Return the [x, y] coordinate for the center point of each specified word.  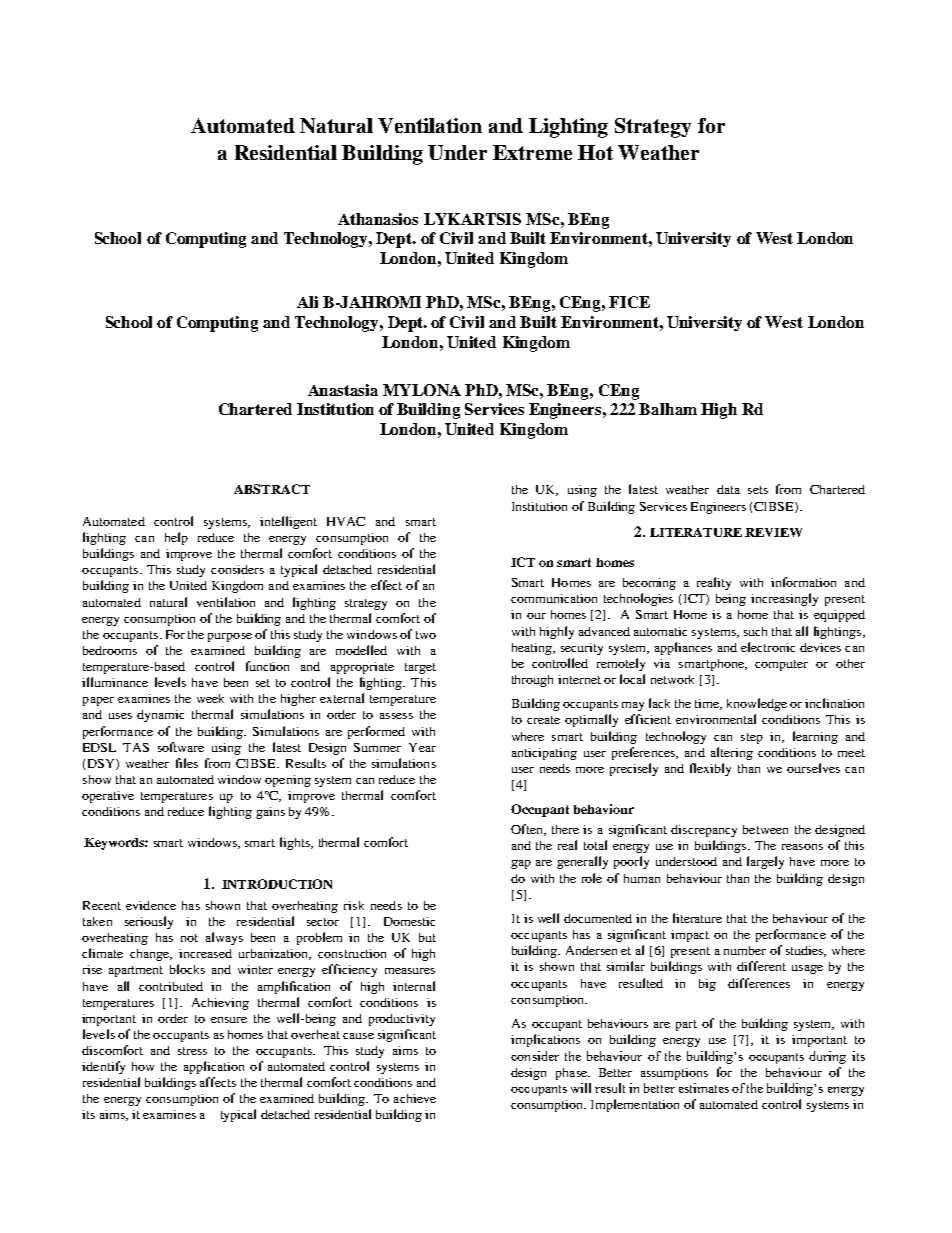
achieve [415, 1098]
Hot [595, 152]
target [420, 668]
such [755, 631]
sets [758, 490]
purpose [230, 637]
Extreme [532, 152]
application [214, 1067]
